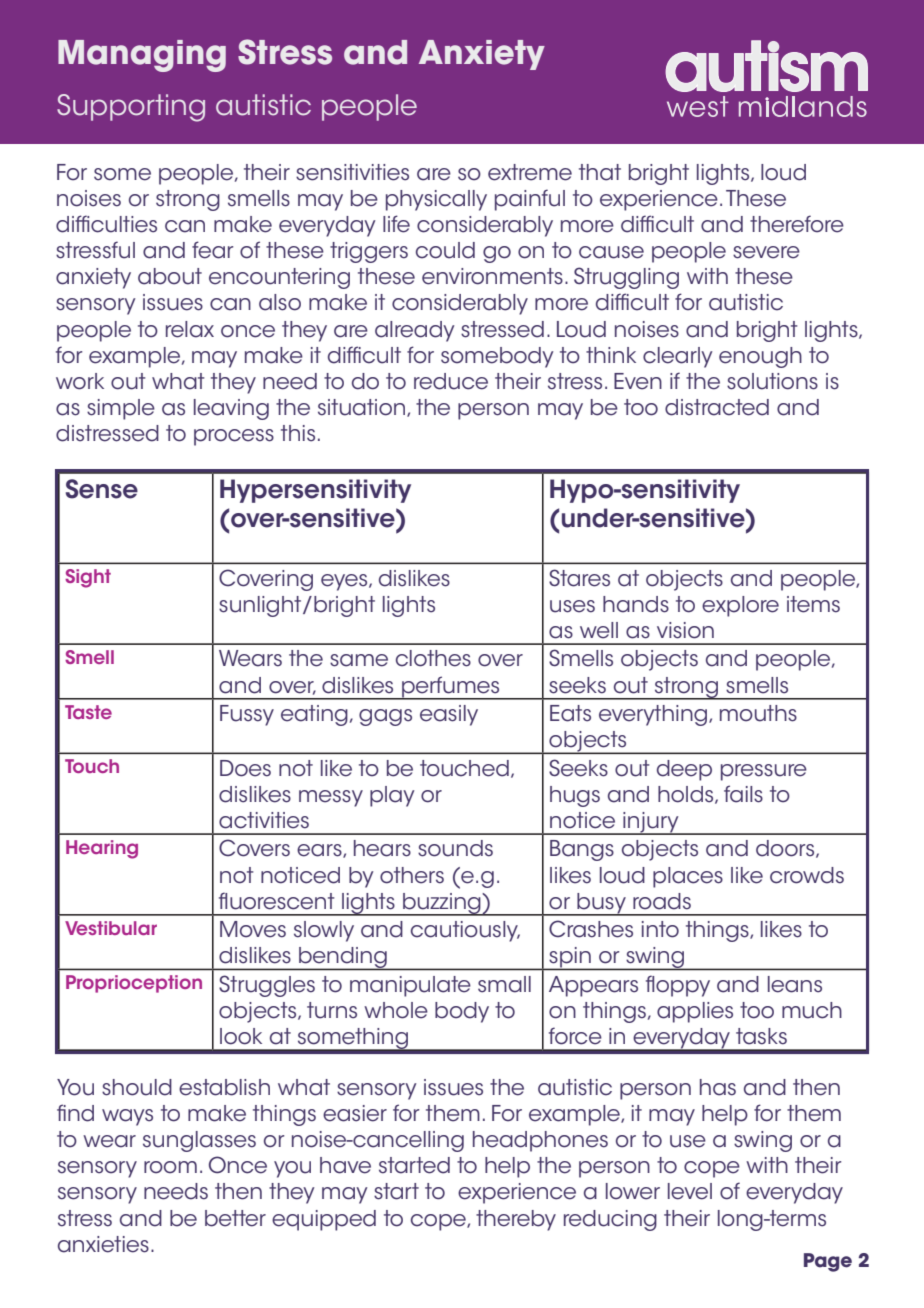  Describe the element at coordinates (88, 578) in the page. I see `Sight` at that location.
